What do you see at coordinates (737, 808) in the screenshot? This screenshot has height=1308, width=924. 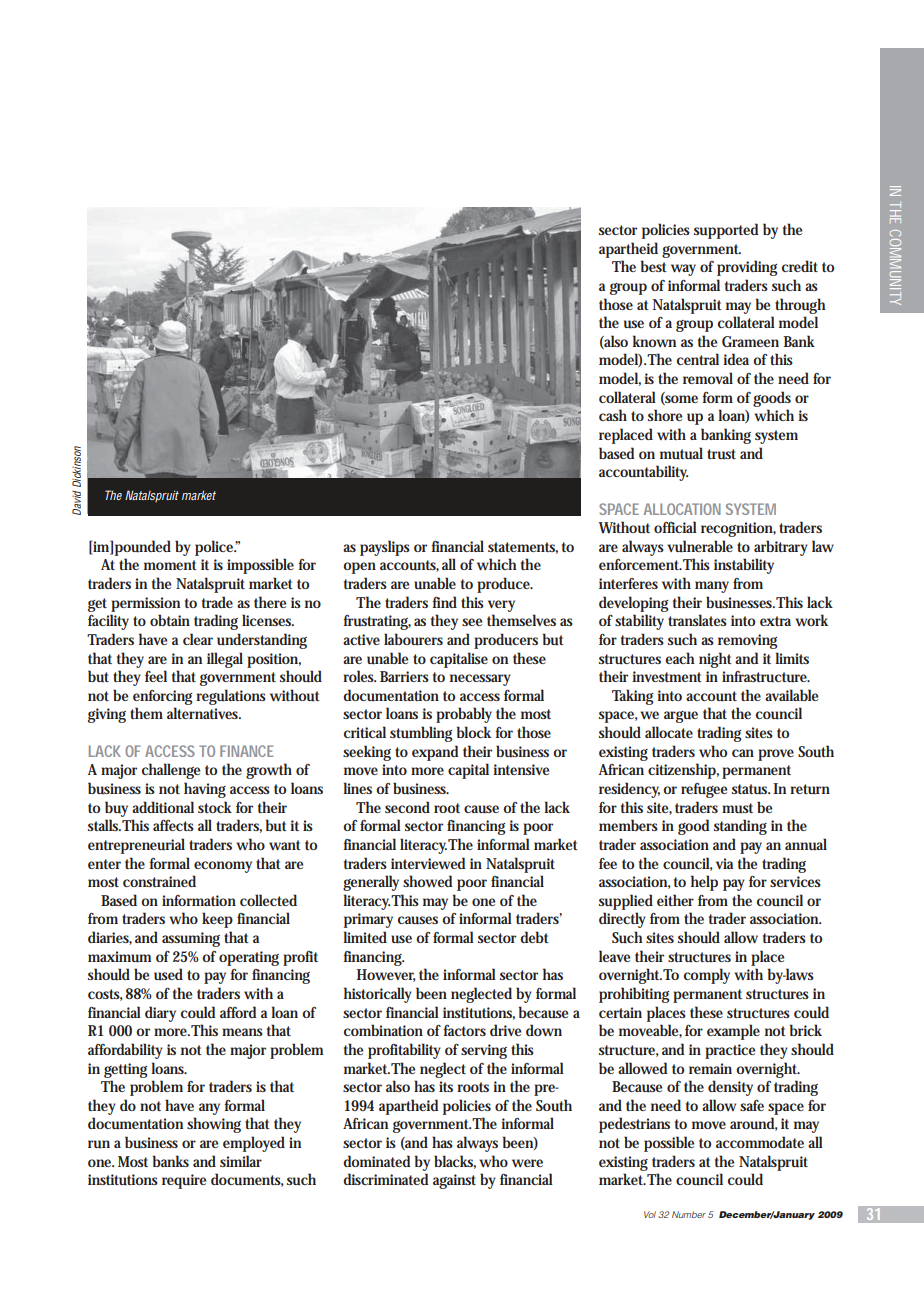 I see `must` at bounding box center [737, 808].
